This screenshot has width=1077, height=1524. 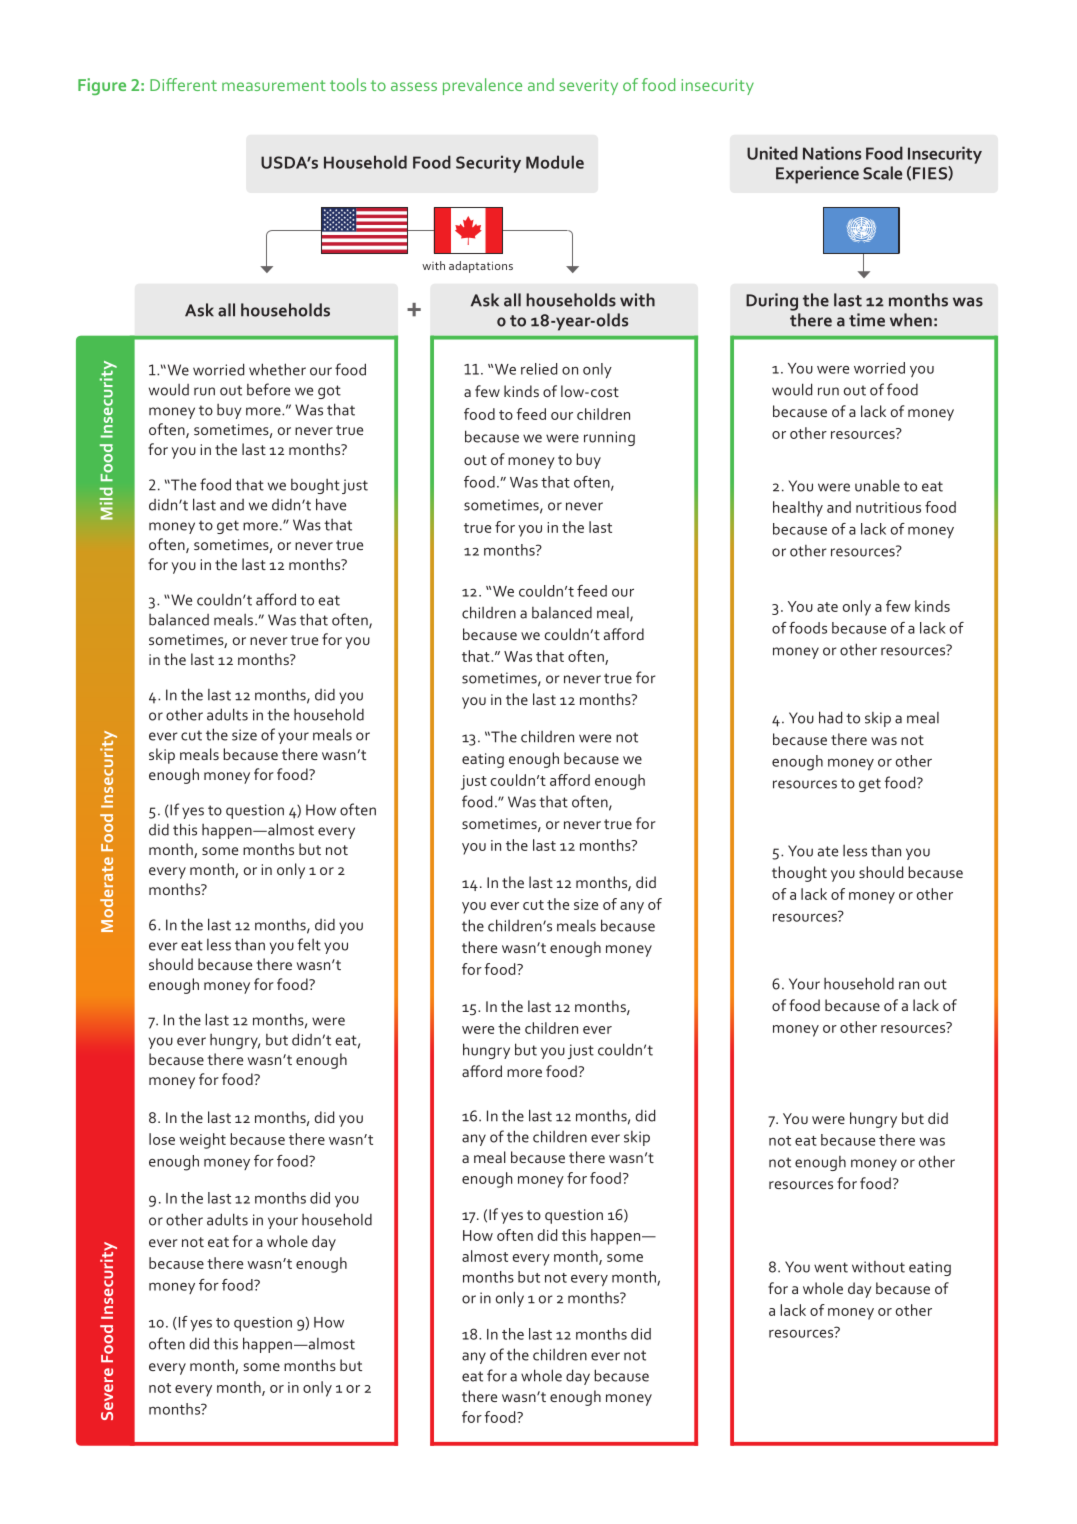 I want to click on weight, so click(x=202, y=1141).
